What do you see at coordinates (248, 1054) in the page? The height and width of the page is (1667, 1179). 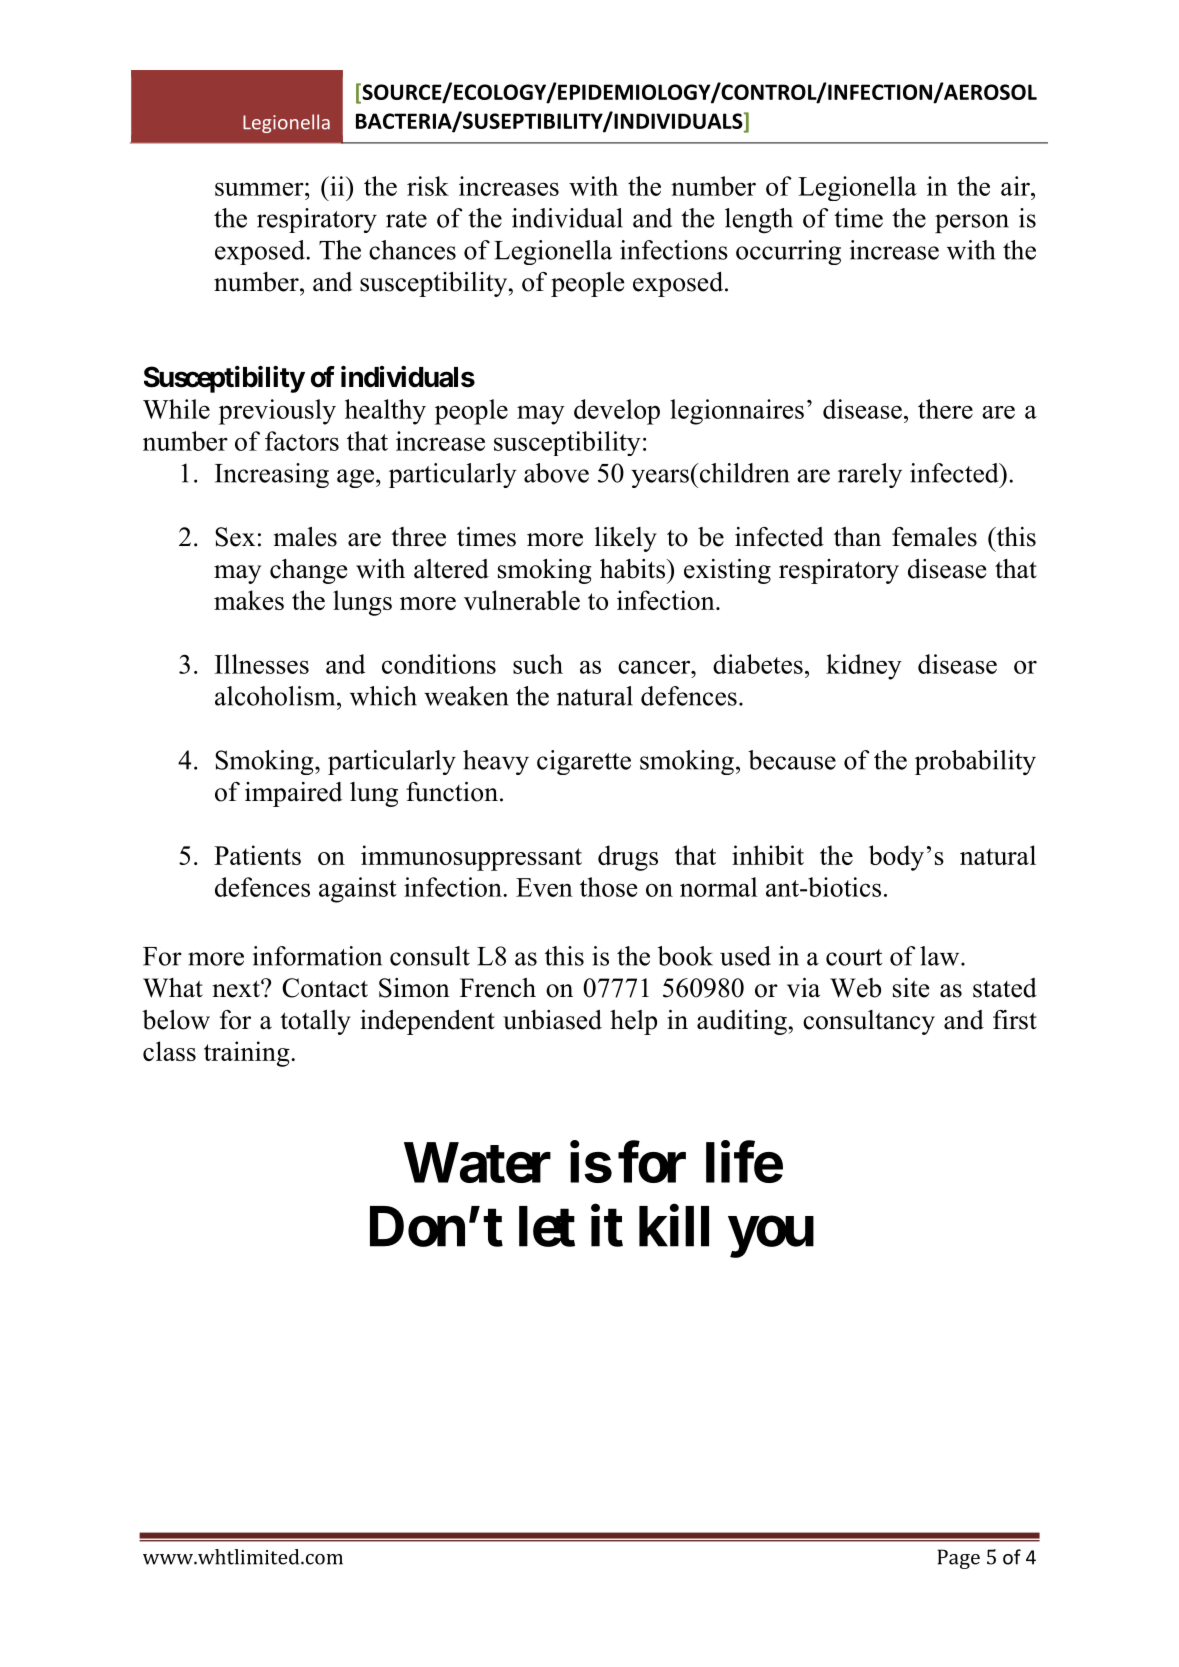 I see `training` at bounding box center [248, 1054].
